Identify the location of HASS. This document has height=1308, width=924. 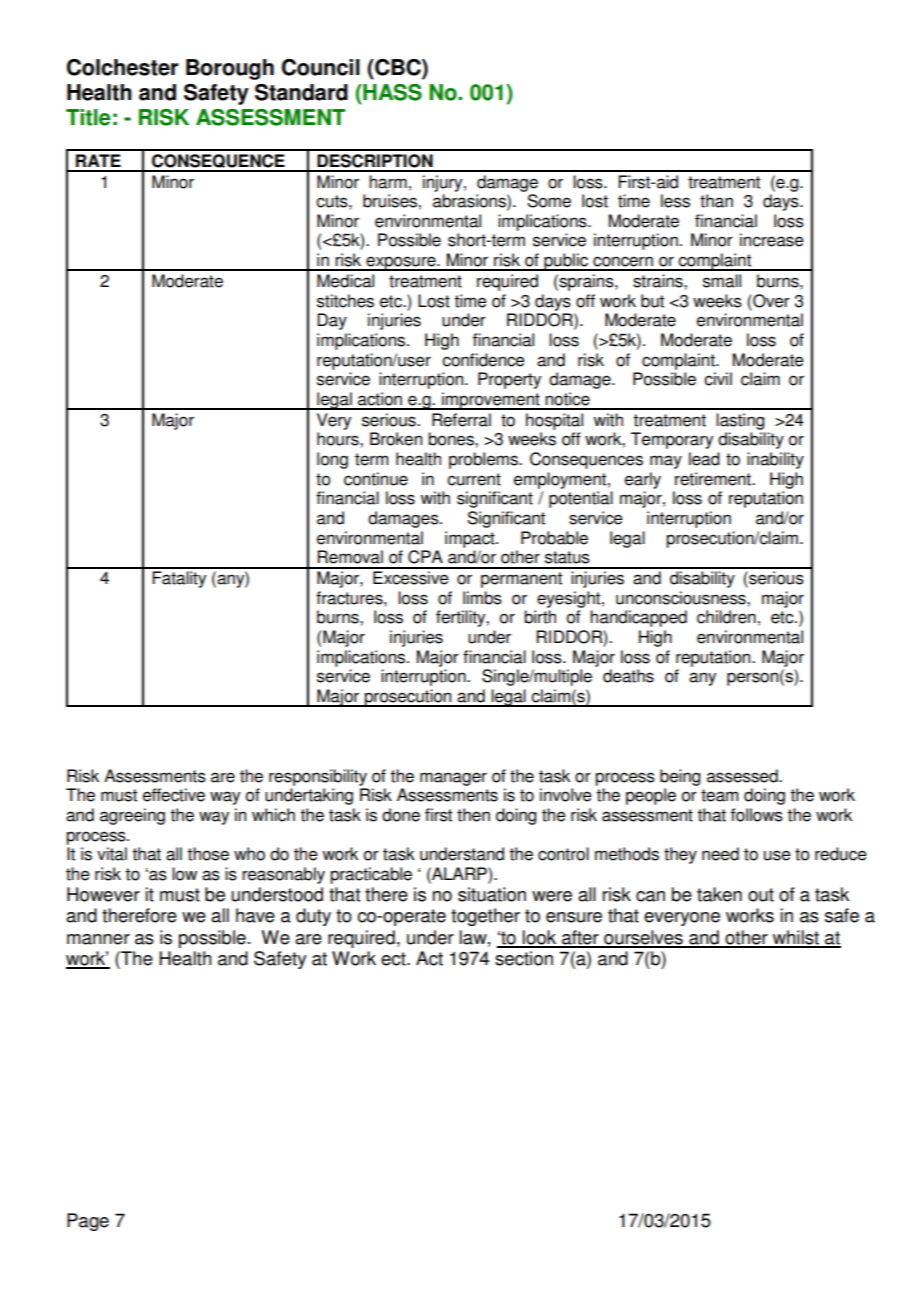
(391, 92).
